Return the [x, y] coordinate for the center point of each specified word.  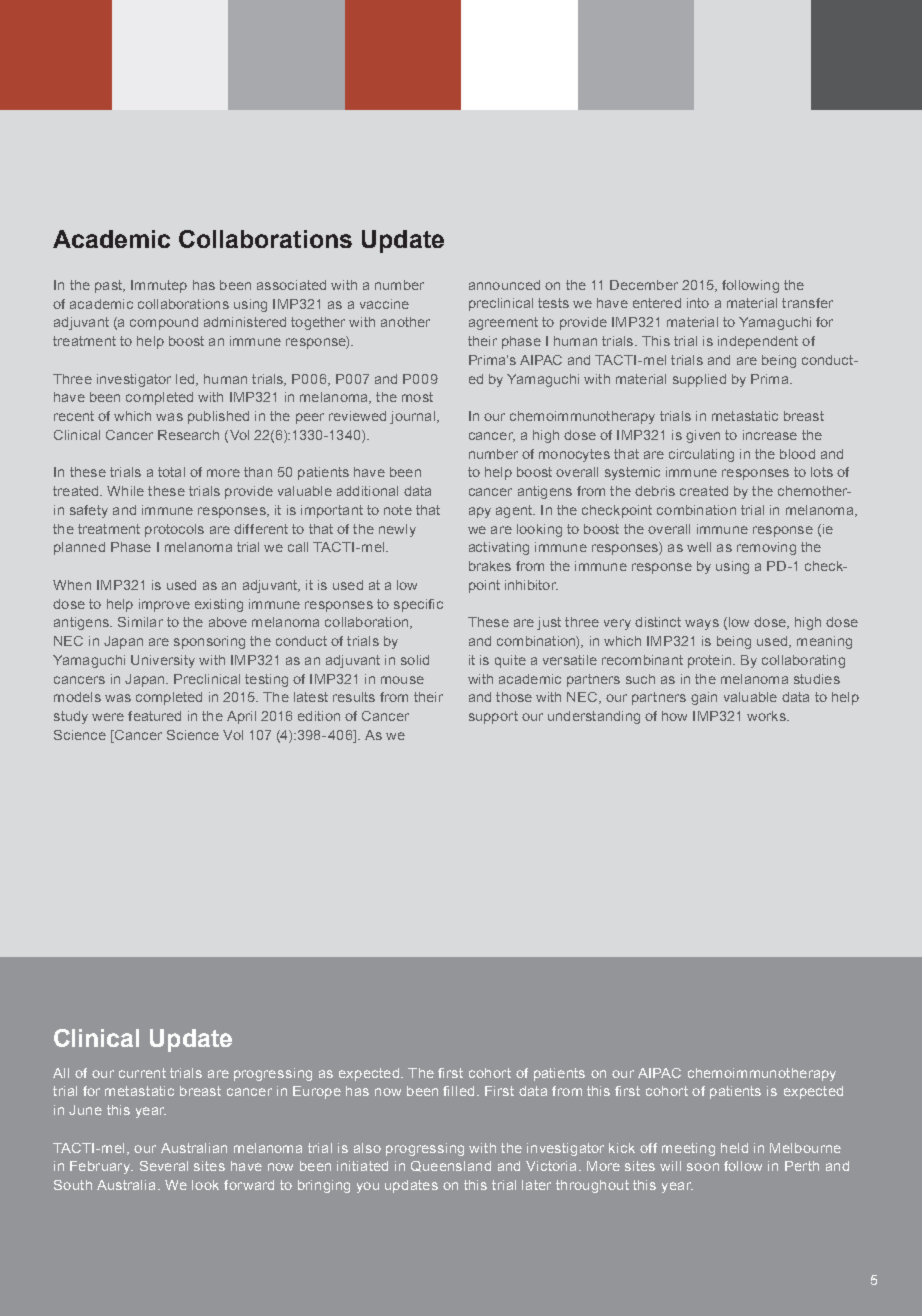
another [405, 322]
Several [164, 1166]
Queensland [451, 1166]
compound [164, 323]
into [698, 303]
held [734, 1148]
